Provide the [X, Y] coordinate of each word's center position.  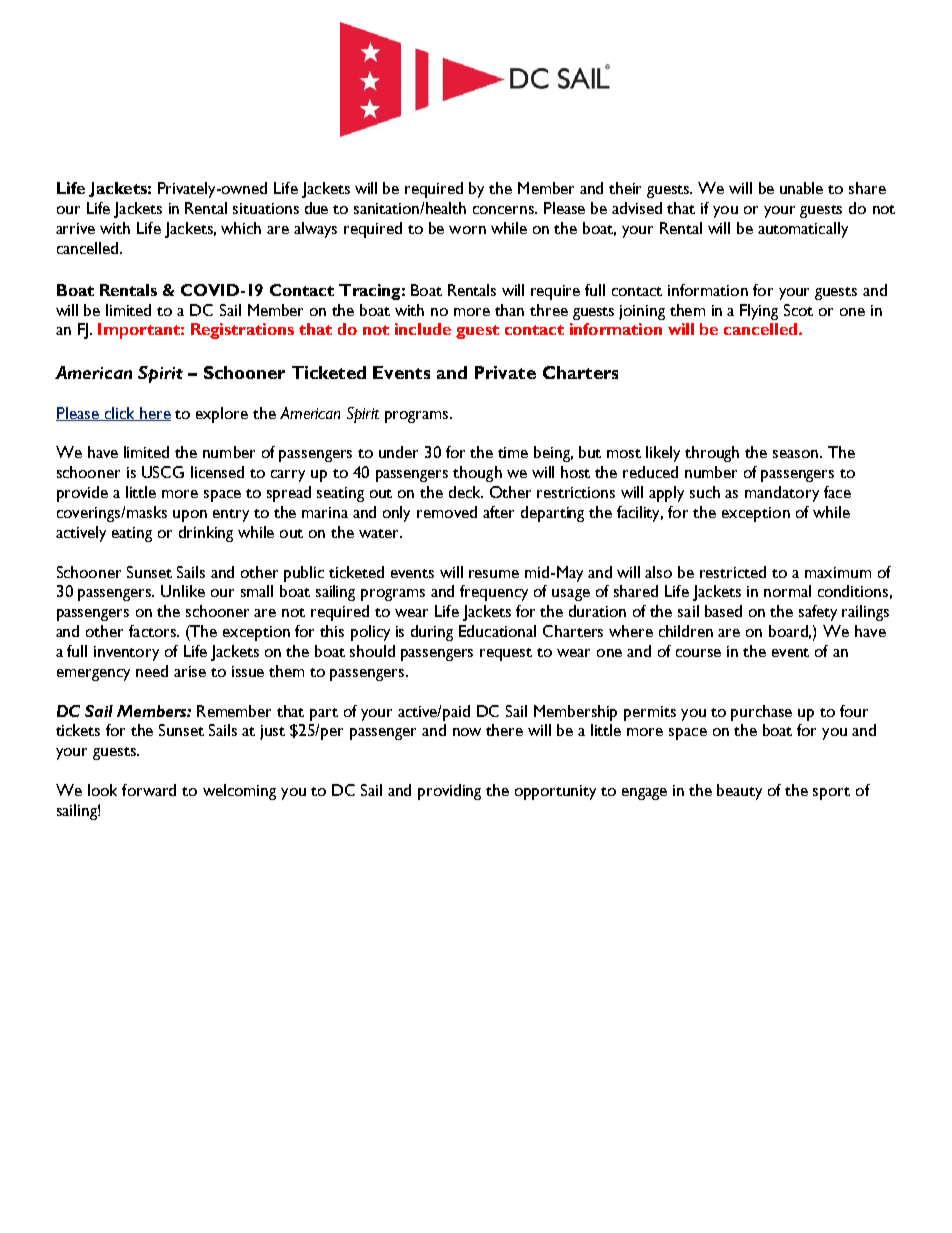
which [241, 228]
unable [801, 188]
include [423, 329]
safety [818, 613]
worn [467, 230]
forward [149, 790]
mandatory [782, 494]
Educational [497, 631]
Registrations [242, 331]
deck [466, 492]
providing [449, 792]
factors [153, 631]
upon [190, 516]
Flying [759, 312]
